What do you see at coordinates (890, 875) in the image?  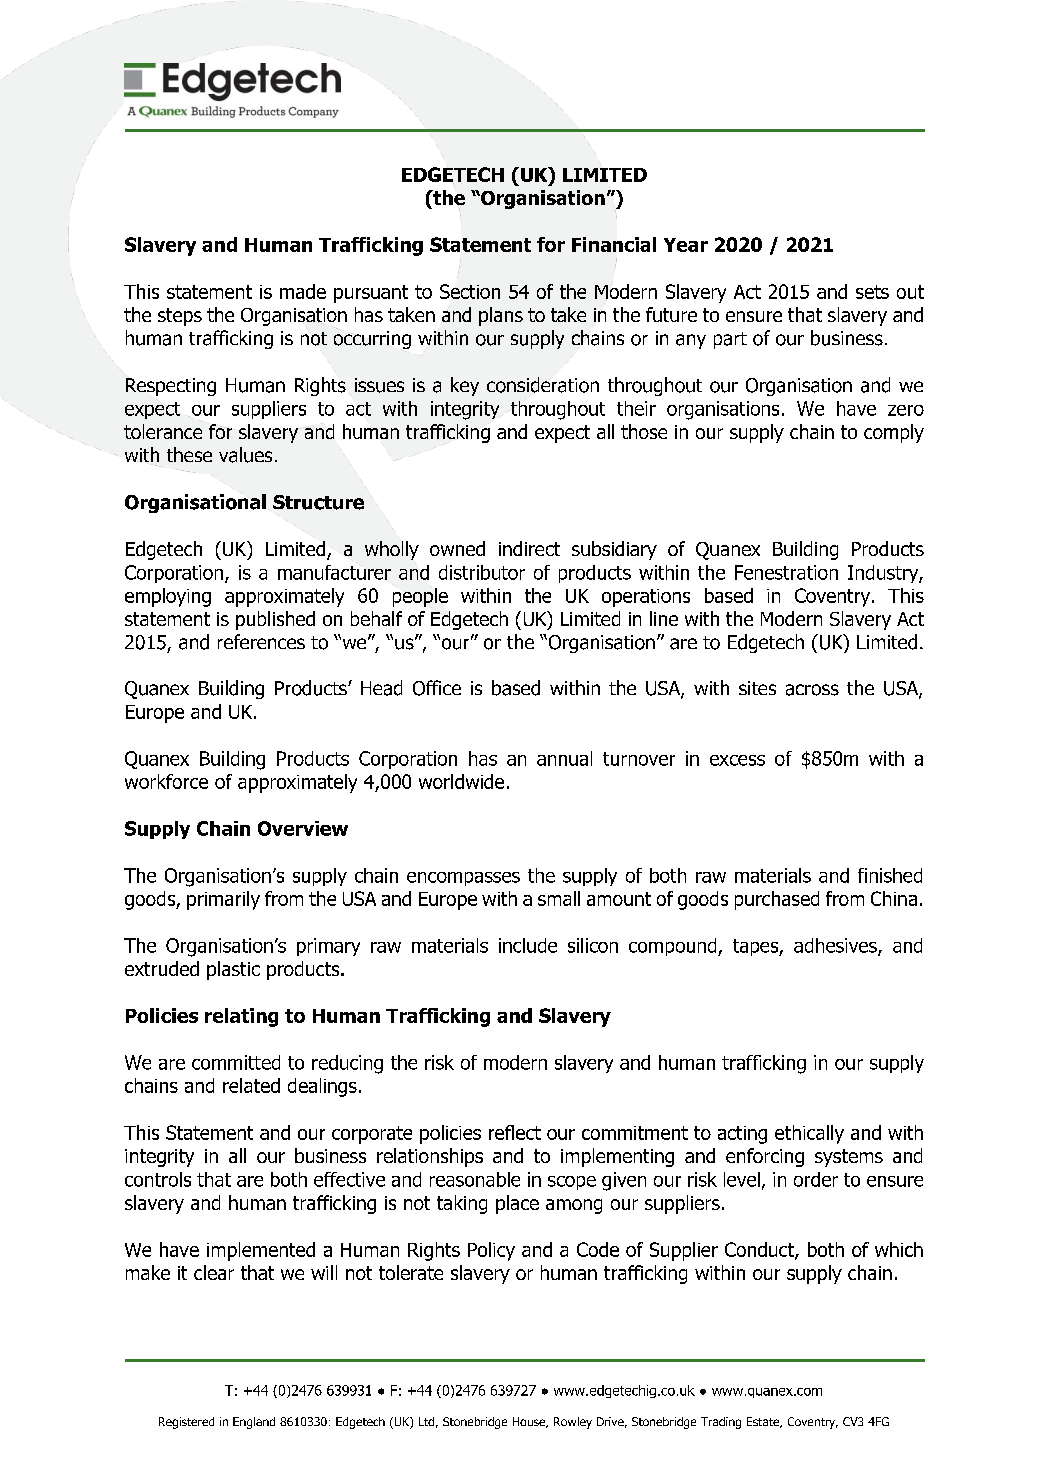 I see `finished` at bounding box center [890, 875].
